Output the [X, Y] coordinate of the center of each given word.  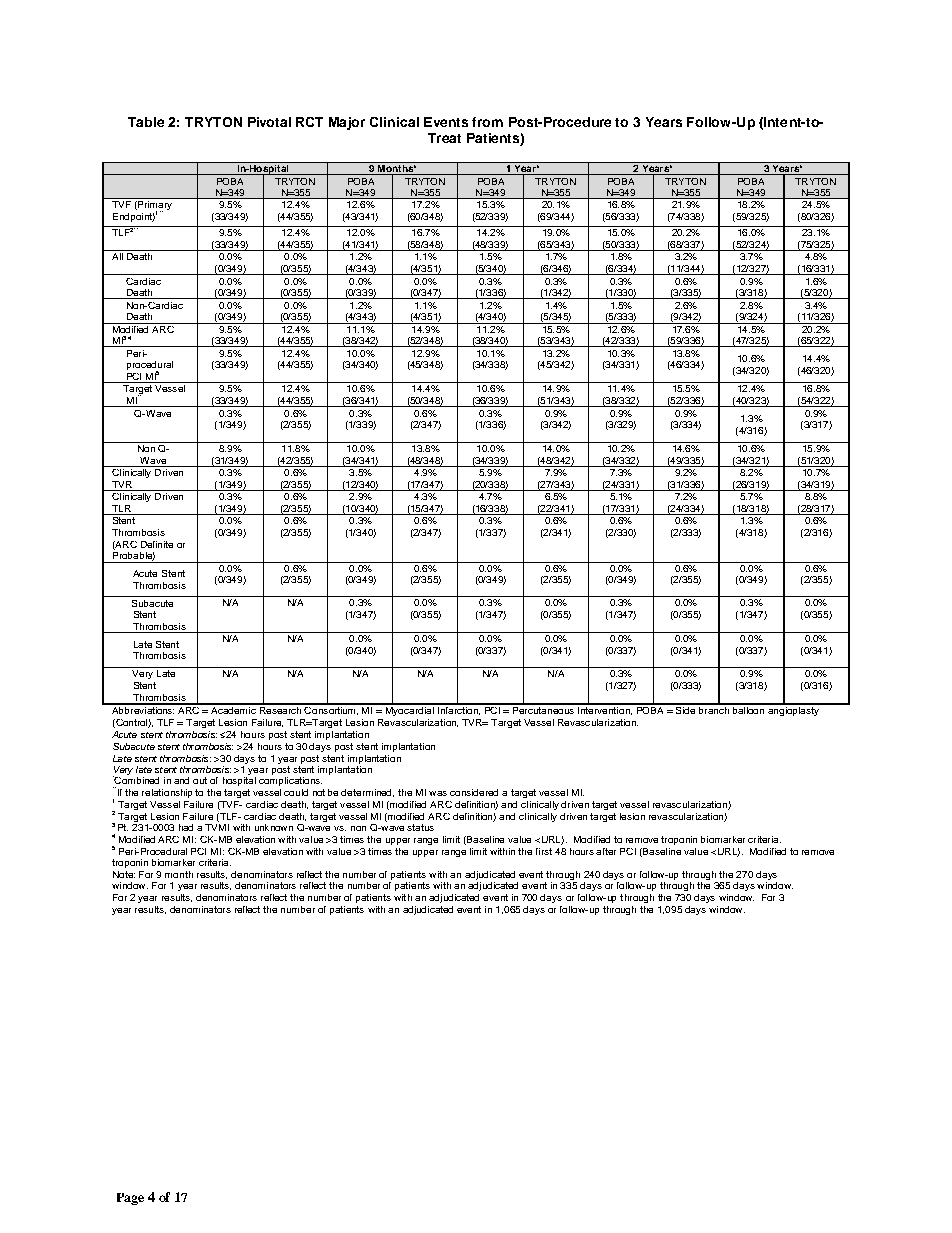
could [296, 792]
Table [146, 122]
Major [347, 123]
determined [367, 793]
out [200, 780]
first [544, 851]
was [438, 793]
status [420, 827]
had [186, 827]
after [606, 851]
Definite [157, 544]
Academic [233, 709]
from [487, 122]
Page [130, 1199]
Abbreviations [142, 709]
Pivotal [269, 122]
